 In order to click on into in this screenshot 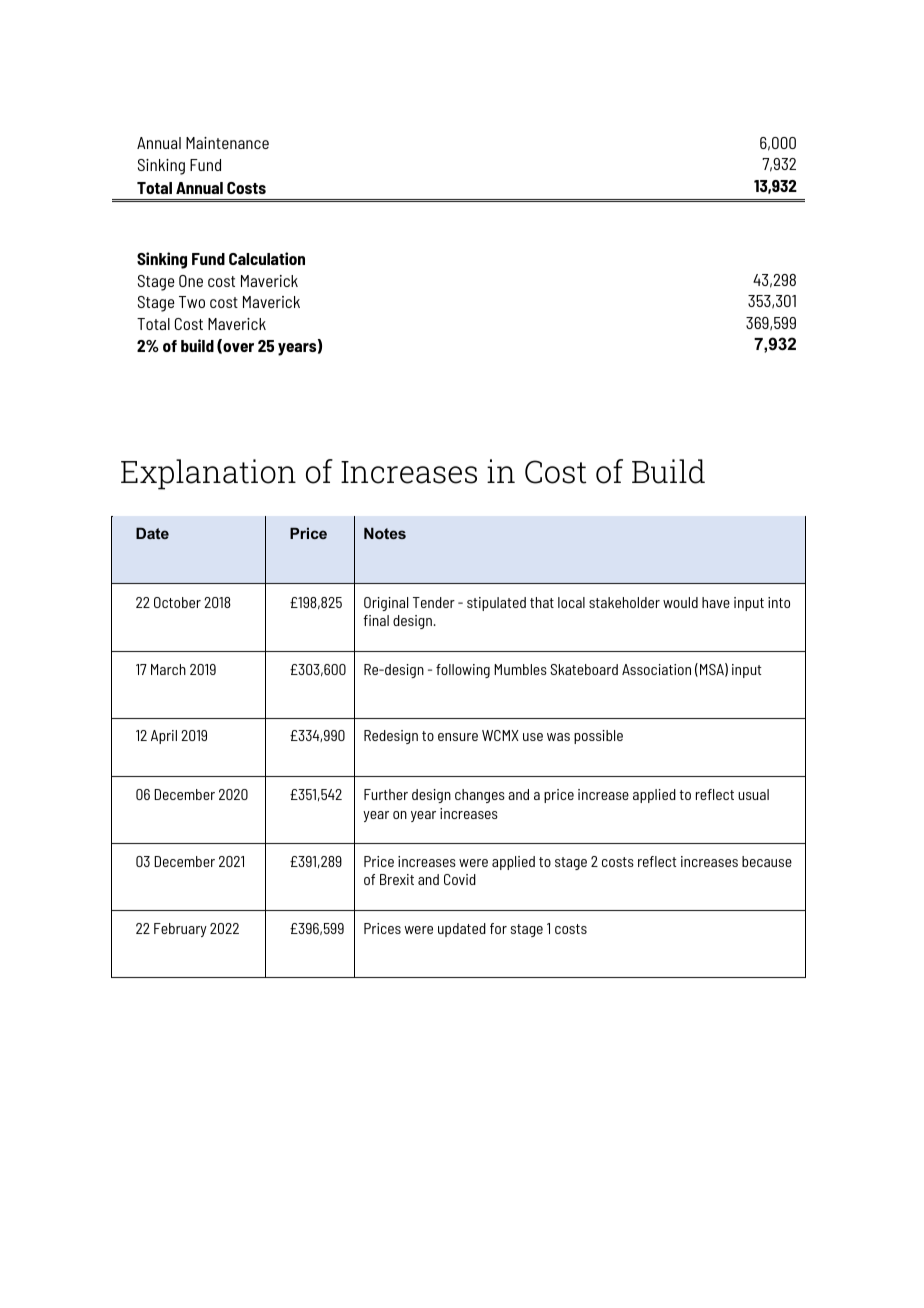, I will do `click(779, 602)`.
